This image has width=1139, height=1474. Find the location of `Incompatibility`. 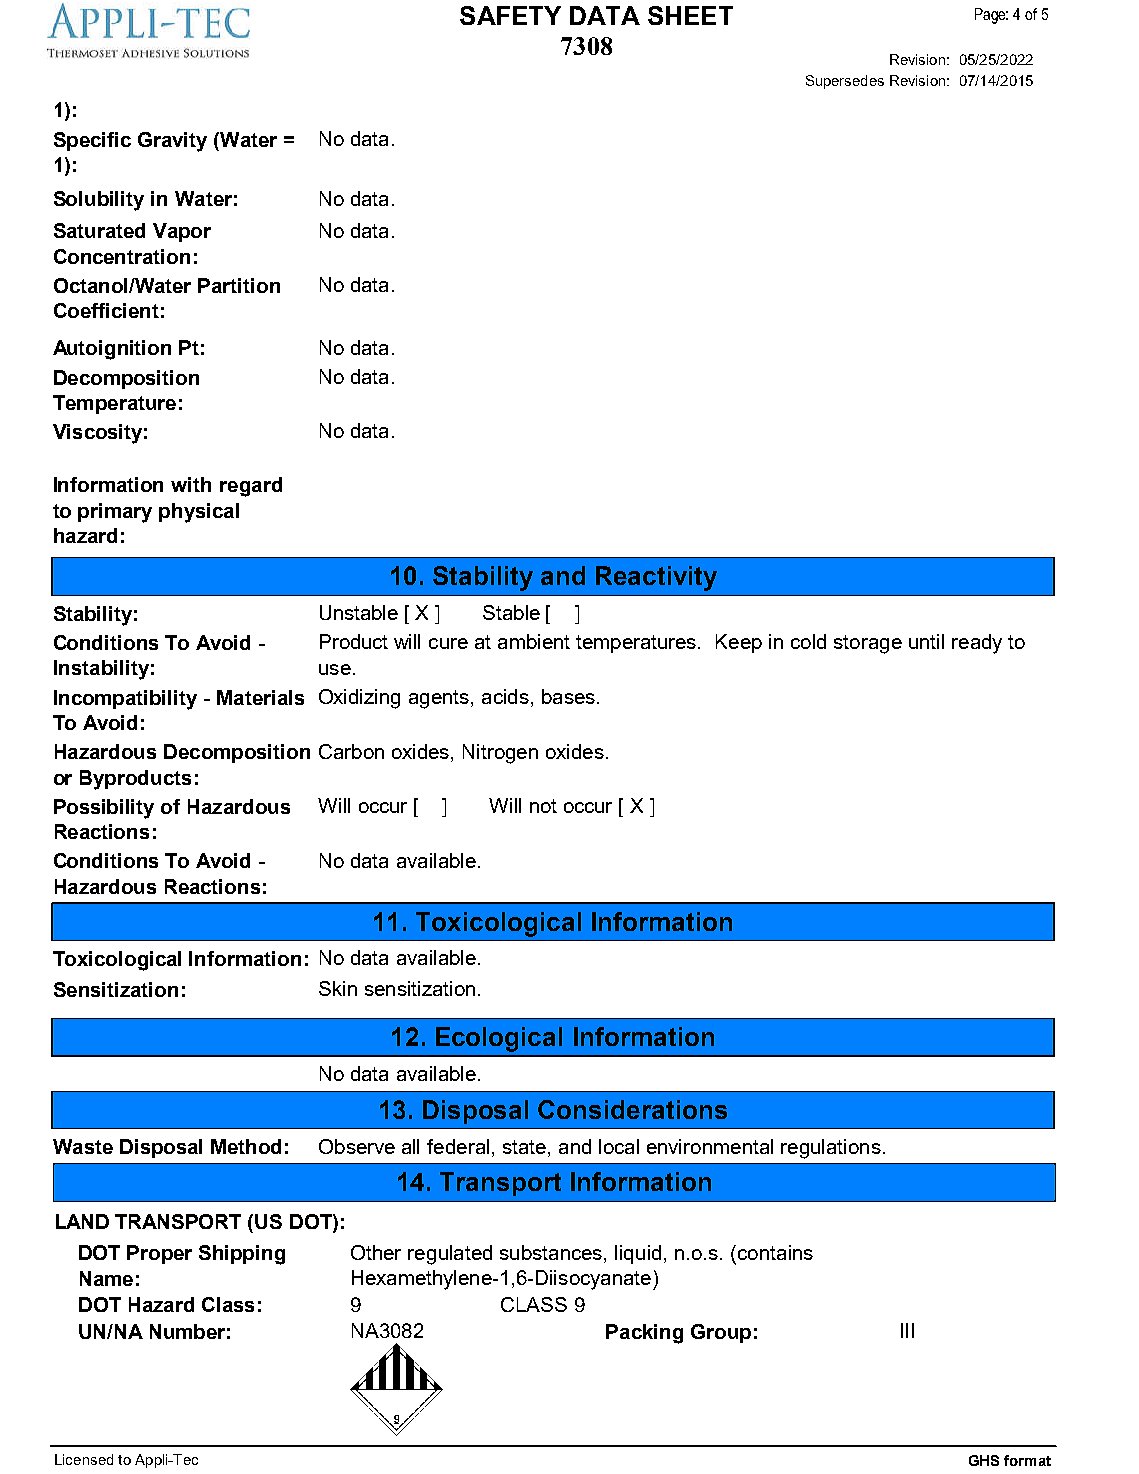

Incompatibility is located at coordinates (125, 700).
